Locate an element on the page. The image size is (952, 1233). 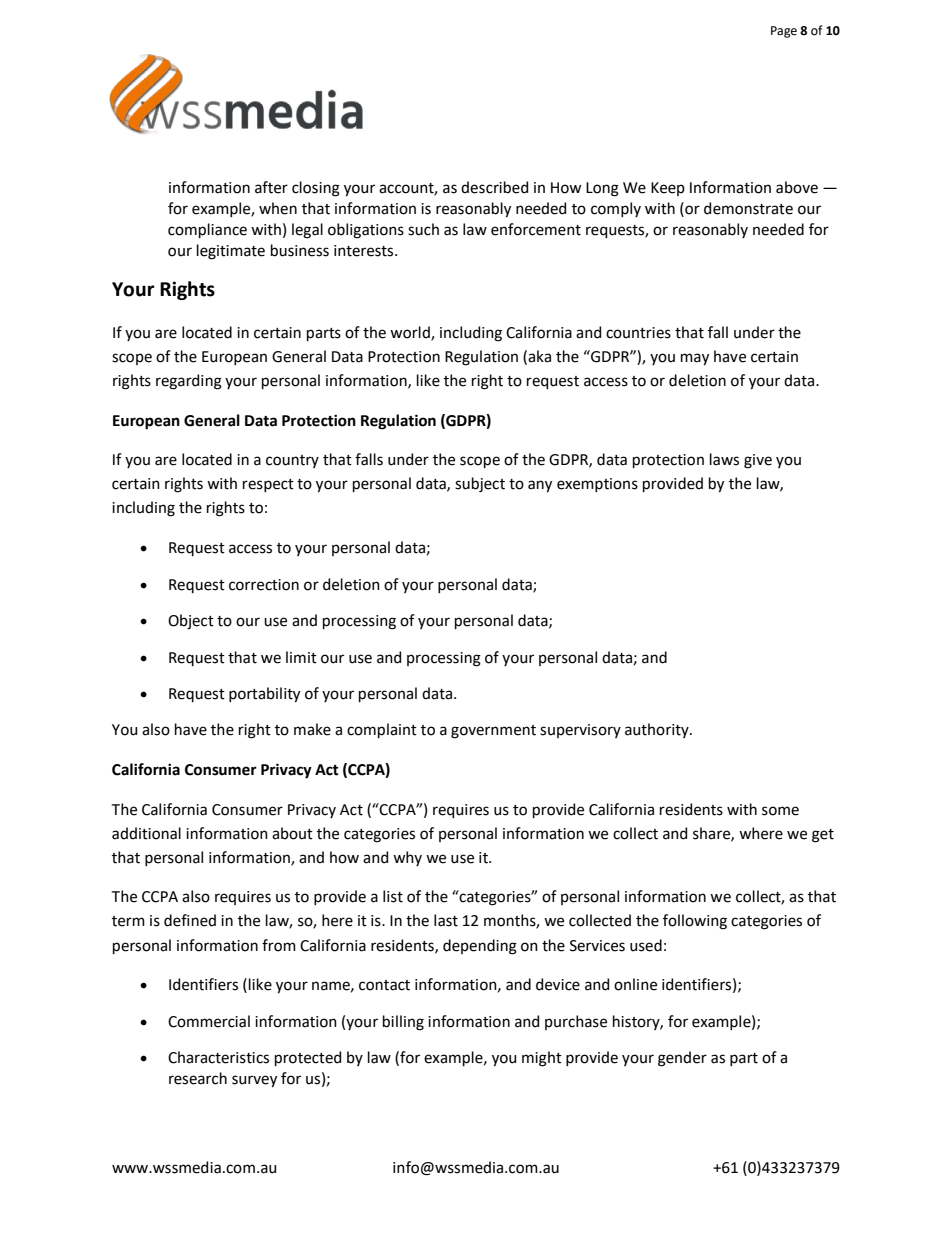
government is located at coordinates (493, 732).
